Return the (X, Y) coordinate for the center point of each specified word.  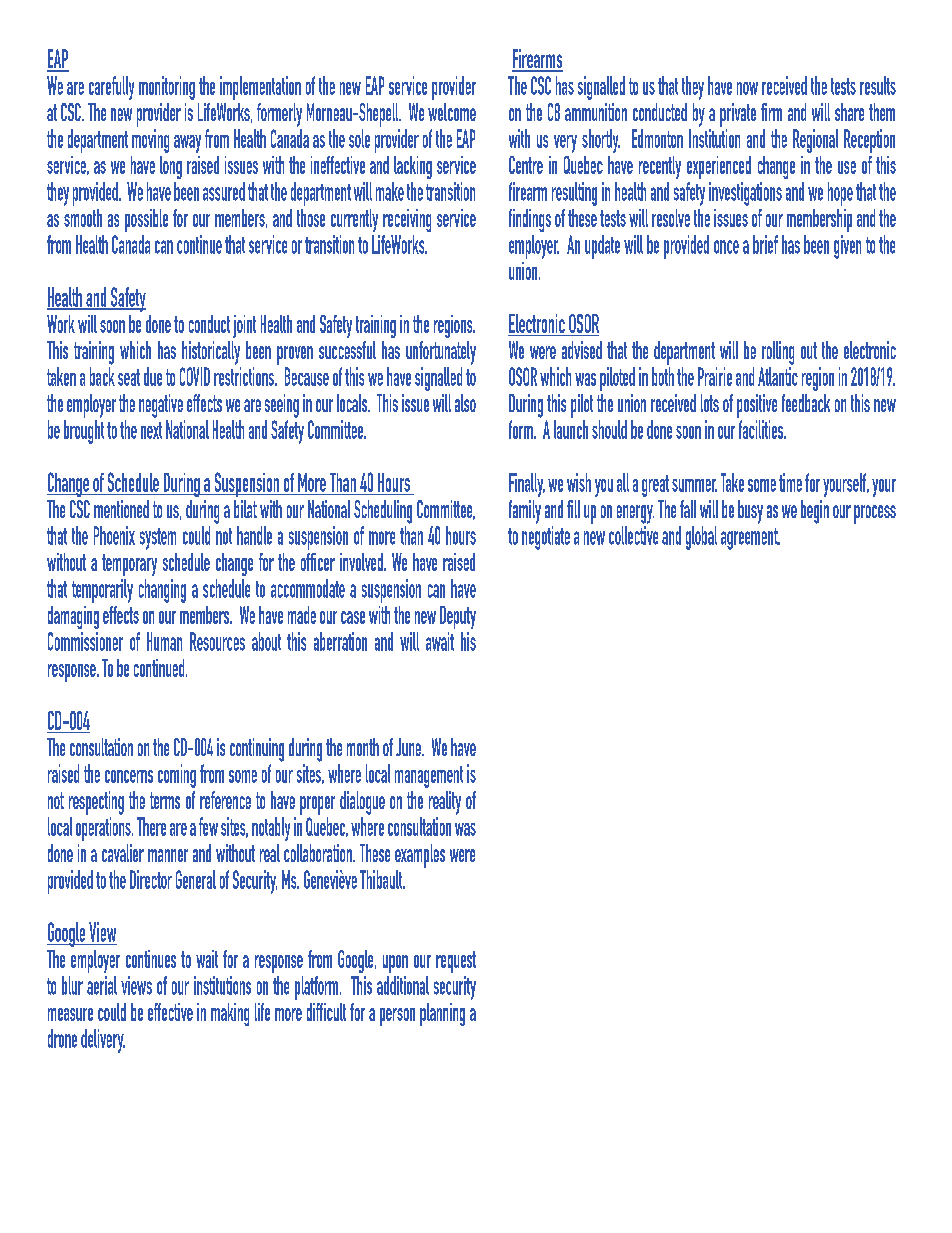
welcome (452, 112)
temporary (129, 565)
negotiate (546, 538)
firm (771, 112)
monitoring (167, 88)
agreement (750, 539)
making (230, 1014)
